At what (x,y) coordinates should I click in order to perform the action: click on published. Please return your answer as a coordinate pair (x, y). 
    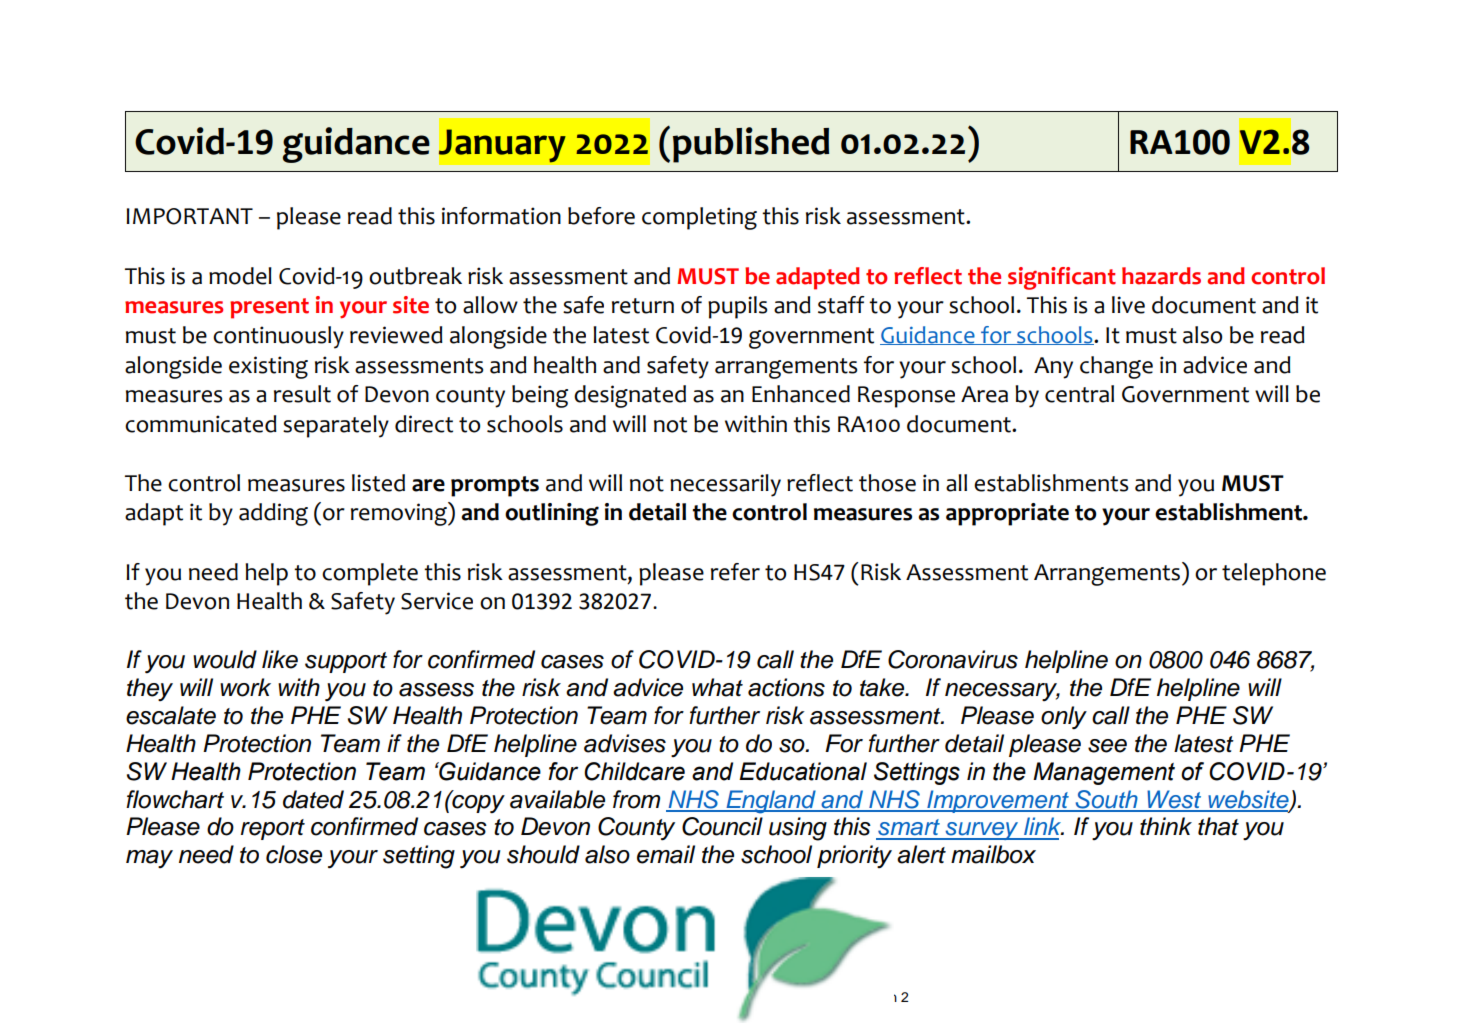
    Looking at the image, I should click on (751, 145).
